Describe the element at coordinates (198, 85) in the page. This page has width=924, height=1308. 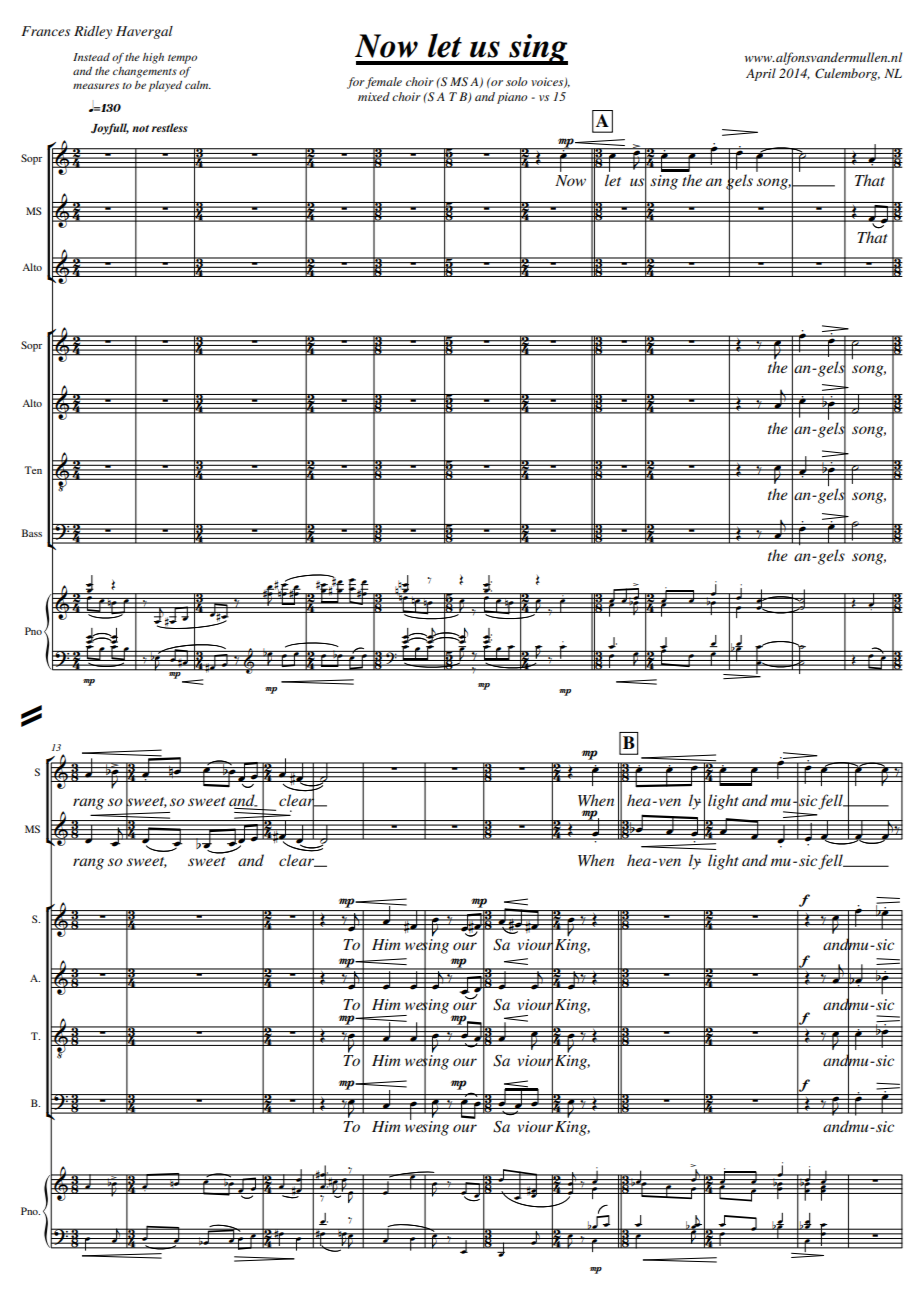
I see `calm` at that location.
